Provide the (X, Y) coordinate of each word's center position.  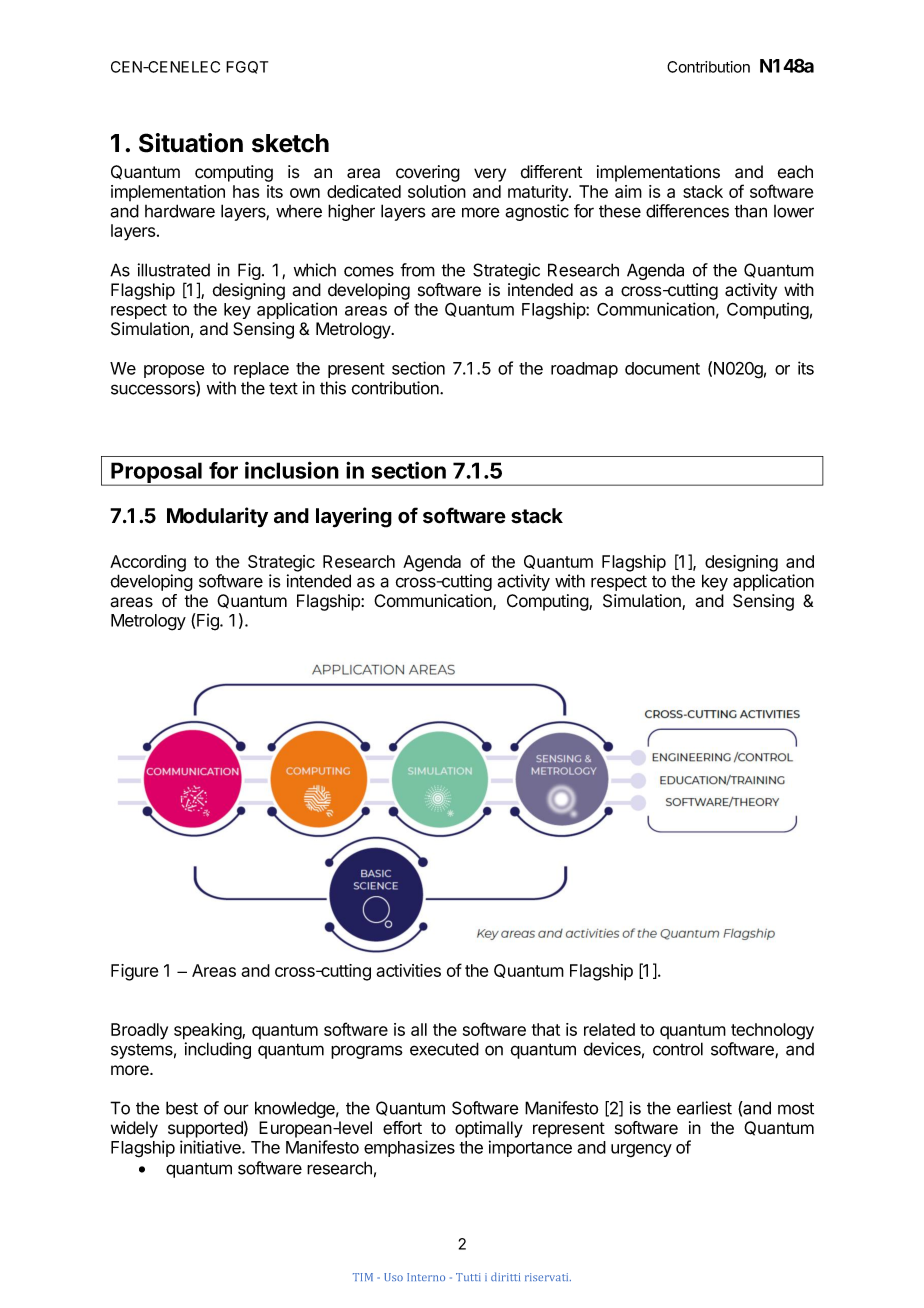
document (662, 368)
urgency (641, 1151)
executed (444, 1049)
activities (408, 970)
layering (354, 517)
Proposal (156, 474)
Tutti (468, 1277)
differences (687, 211)
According (148, 563)
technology (772, 1031)
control (678, 1049)
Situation (191, 143)
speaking (208, 1031)
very (490, 175)
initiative (211, 1147)
